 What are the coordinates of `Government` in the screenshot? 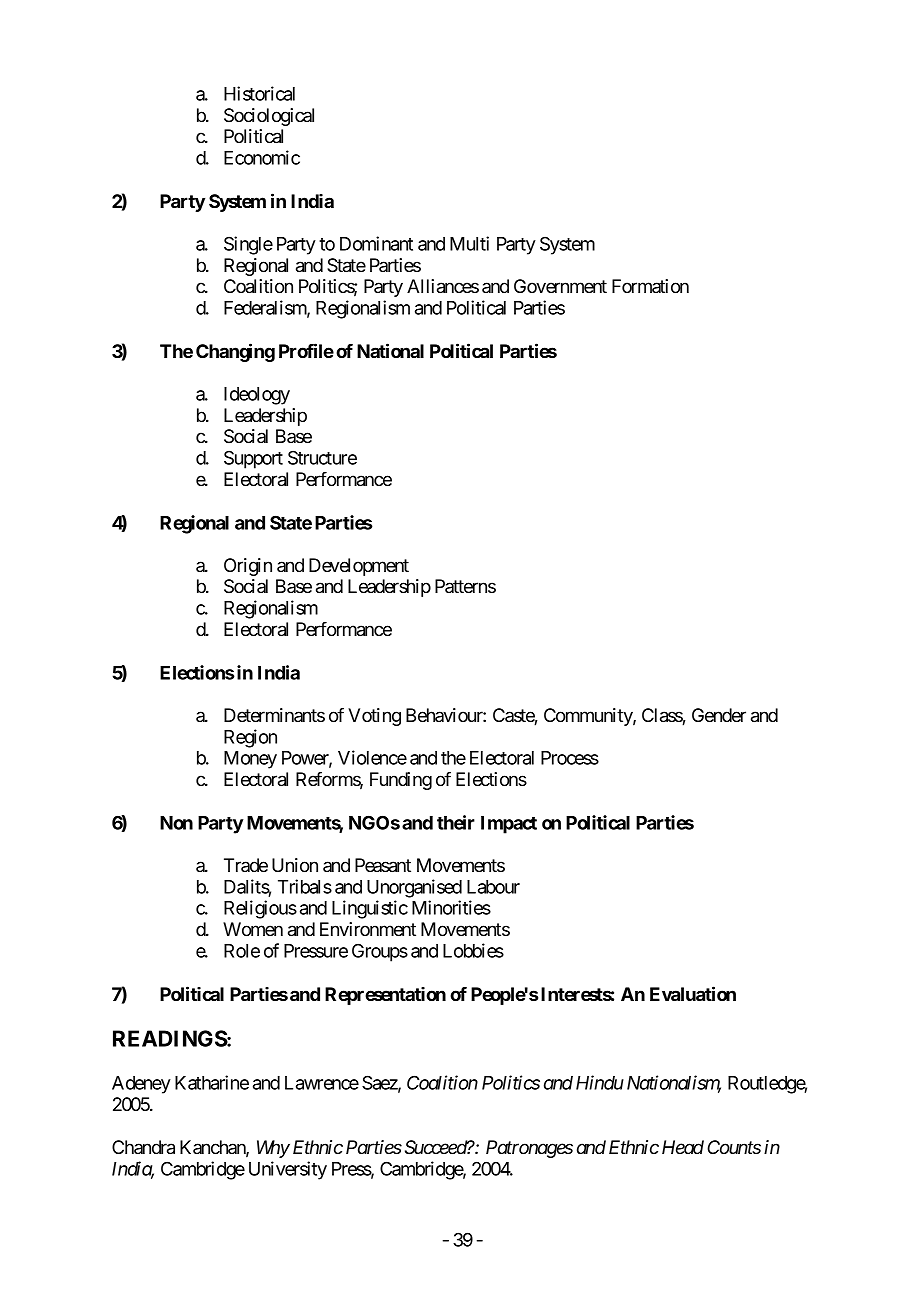 It's located at (560, 286).
